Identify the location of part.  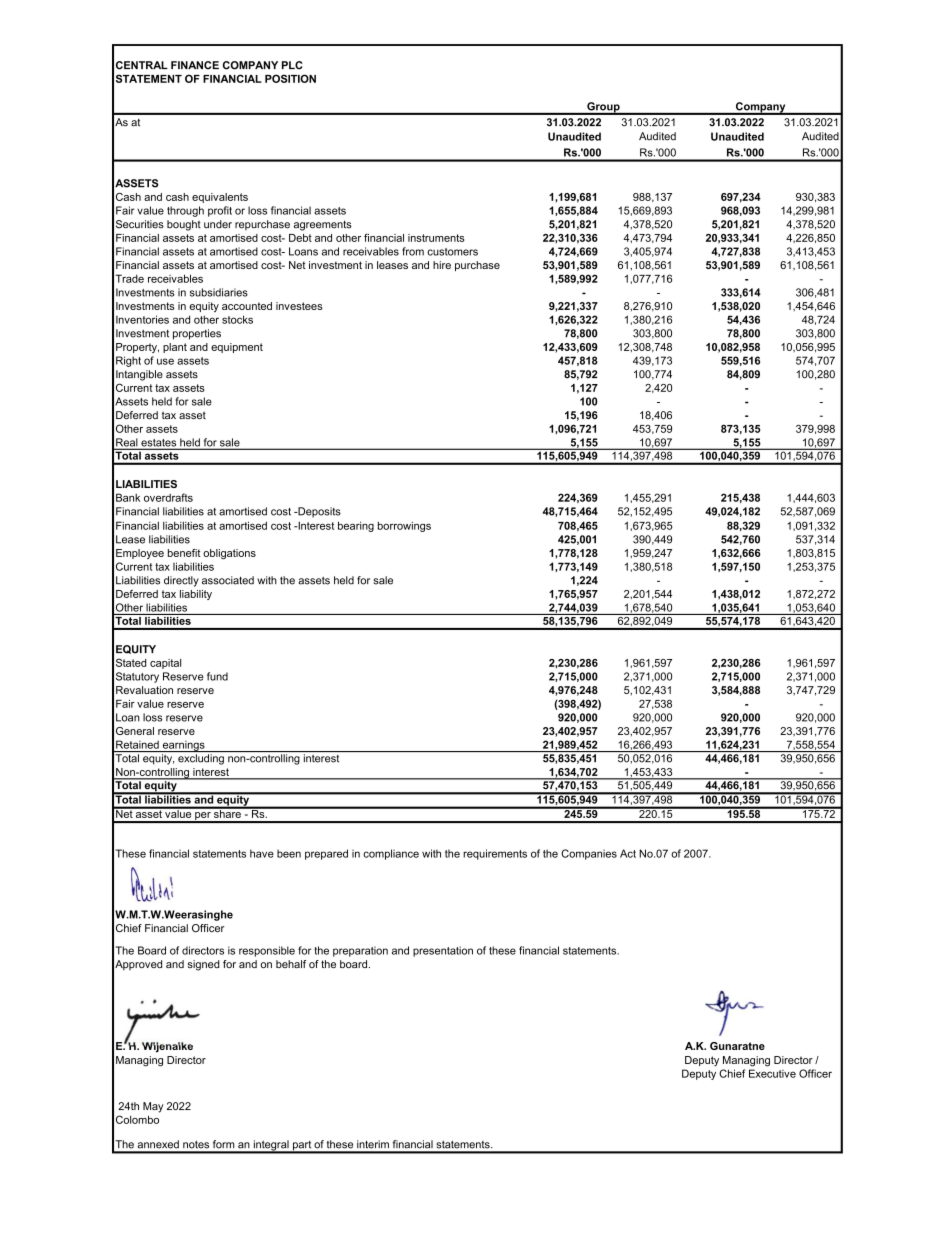
(302, 1147).
